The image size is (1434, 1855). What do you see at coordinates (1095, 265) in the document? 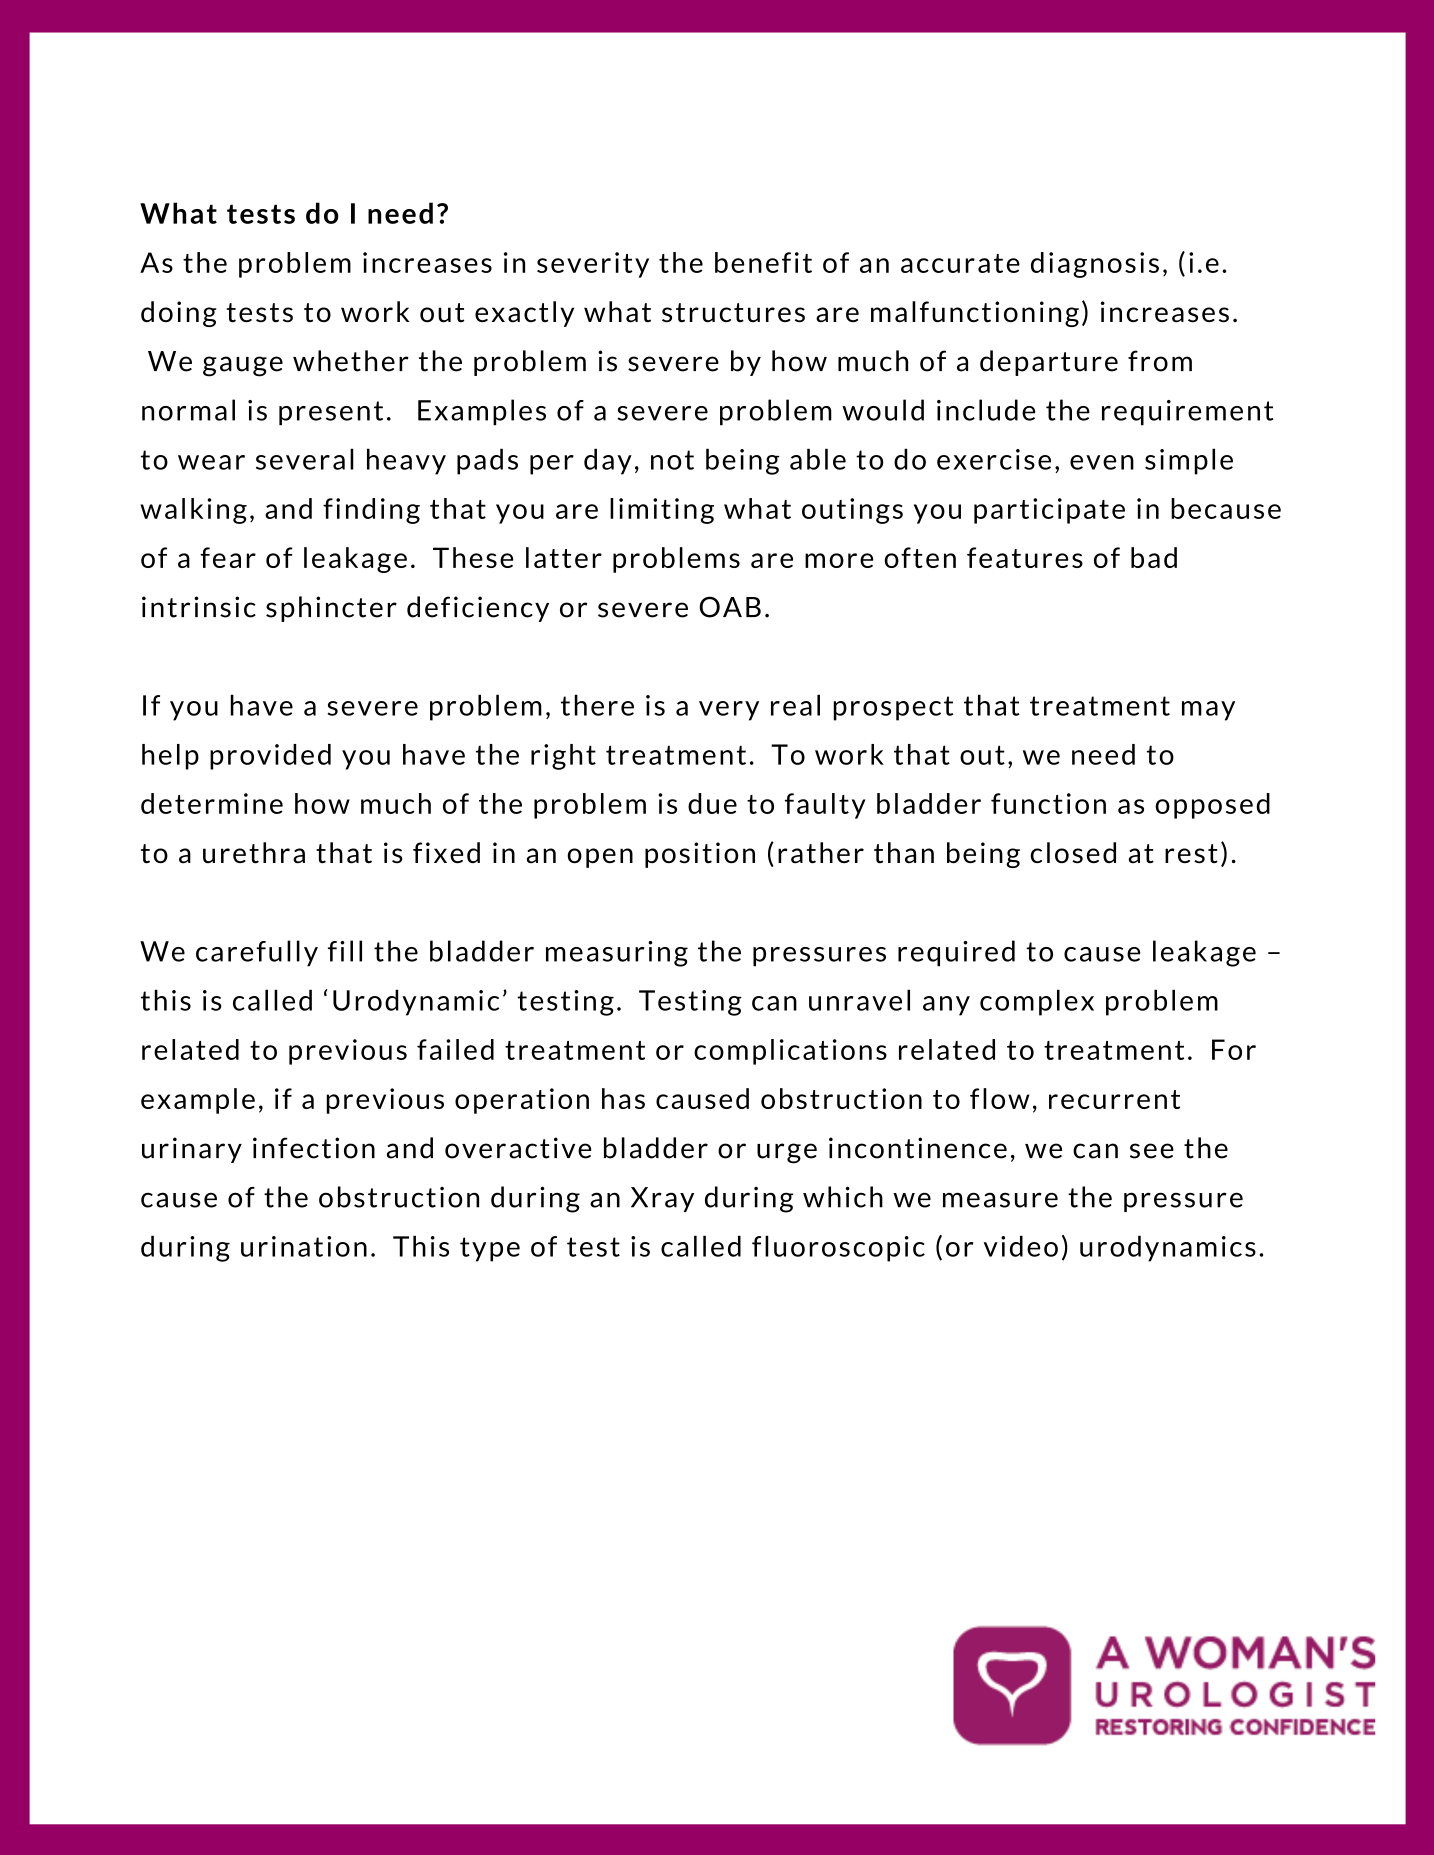
I see `diagnosis` at bounding box center [1095, 265].
